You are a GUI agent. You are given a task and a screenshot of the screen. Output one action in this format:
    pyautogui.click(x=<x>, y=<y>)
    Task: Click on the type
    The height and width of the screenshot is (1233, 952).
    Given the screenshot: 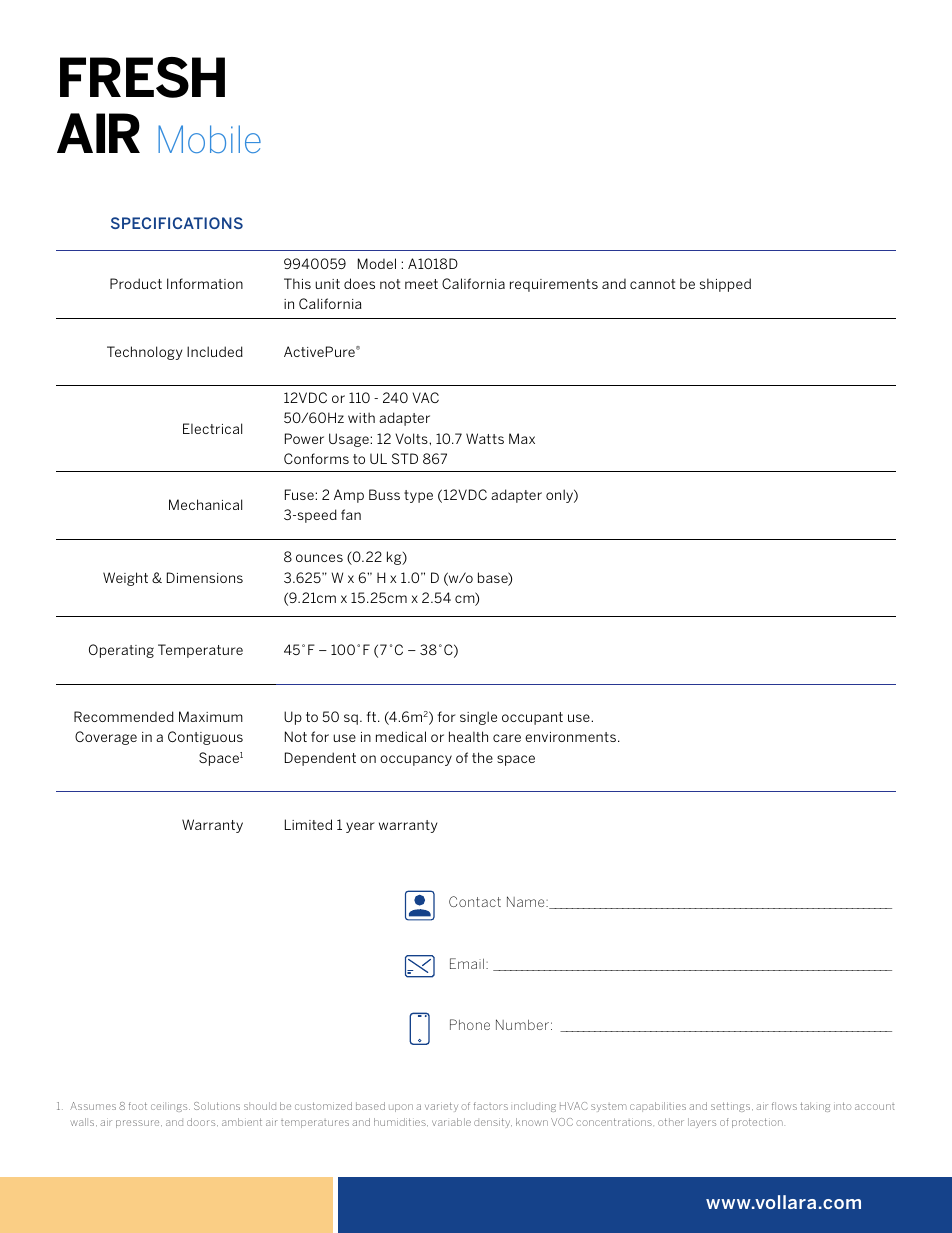 What is the action you would take?
    pyautogui.click(x=418, y=496)
